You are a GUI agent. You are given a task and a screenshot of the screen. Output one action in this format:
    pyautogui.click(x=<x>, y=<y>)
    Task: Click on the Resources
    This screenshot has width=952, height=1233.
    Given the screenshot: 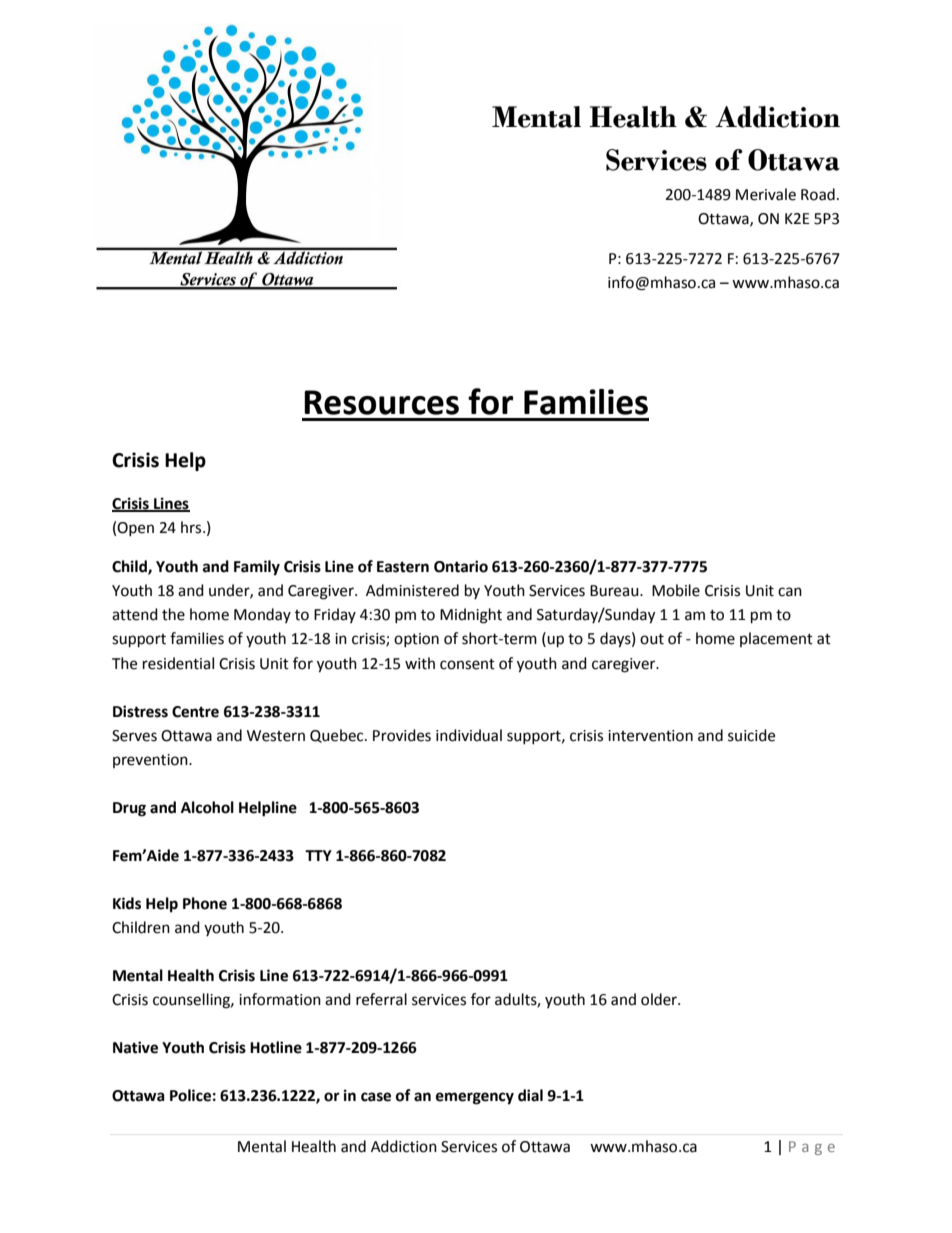 What is the action you would take?
    pyautogui.click(x=381, y=402)
